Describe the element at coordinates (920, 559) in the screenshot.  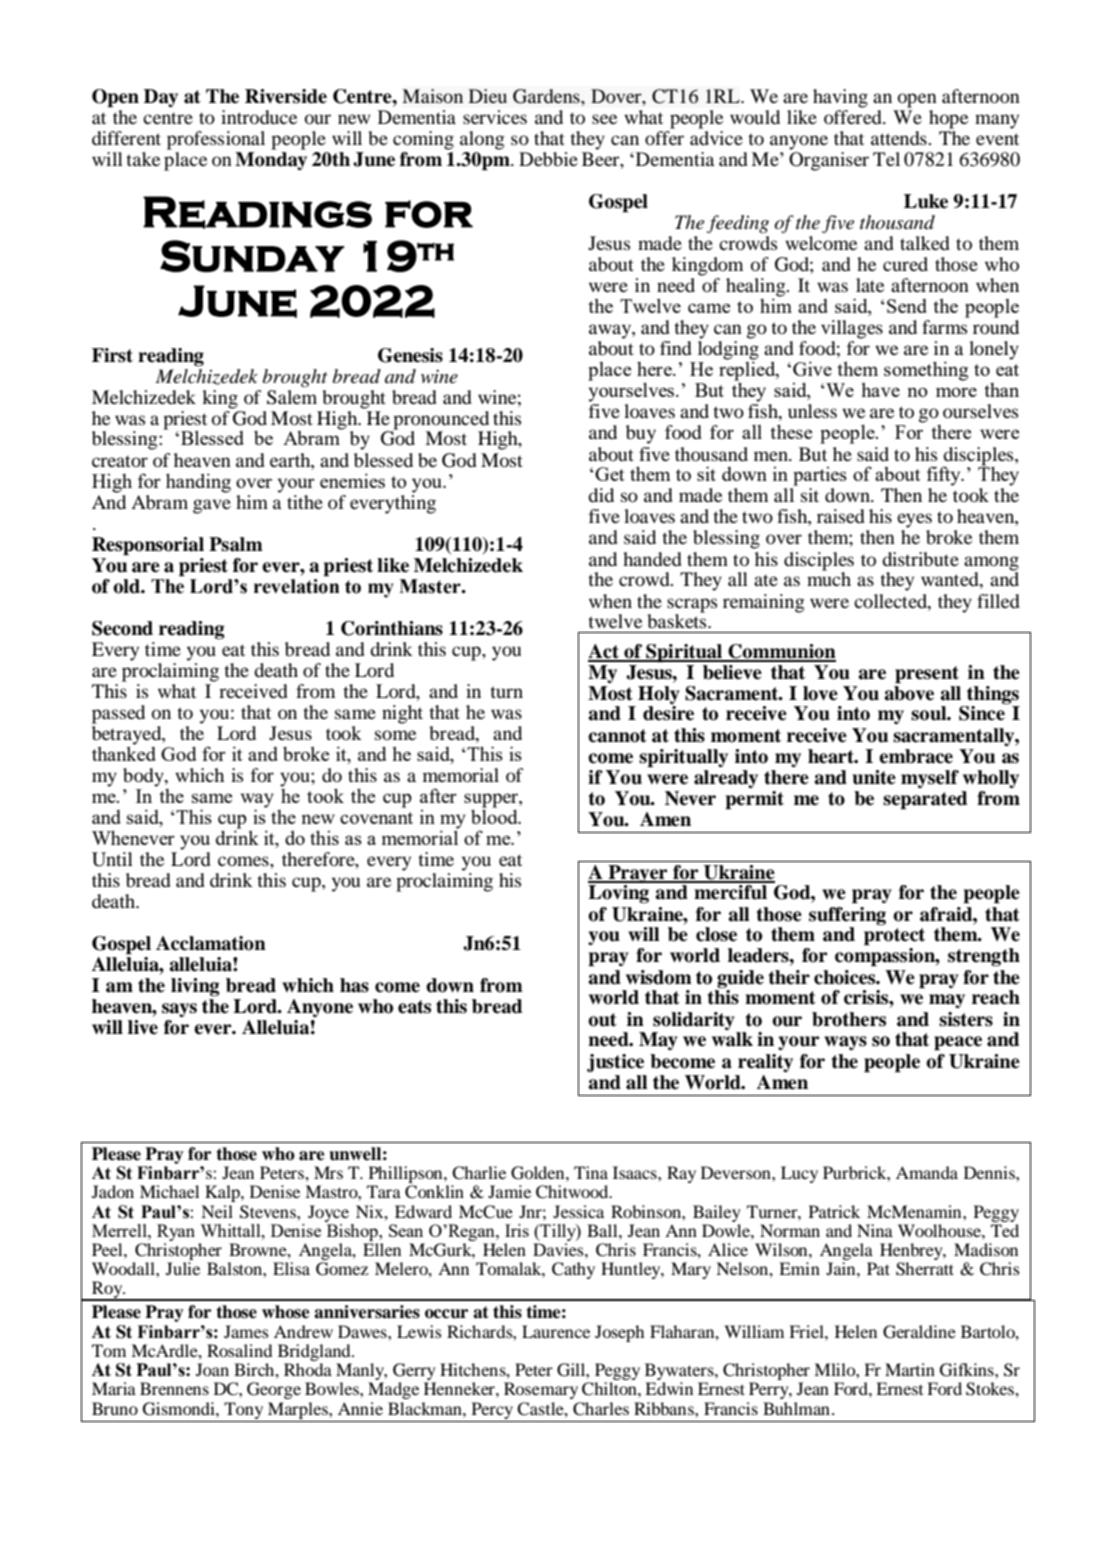
I see `distribute` at that location.
